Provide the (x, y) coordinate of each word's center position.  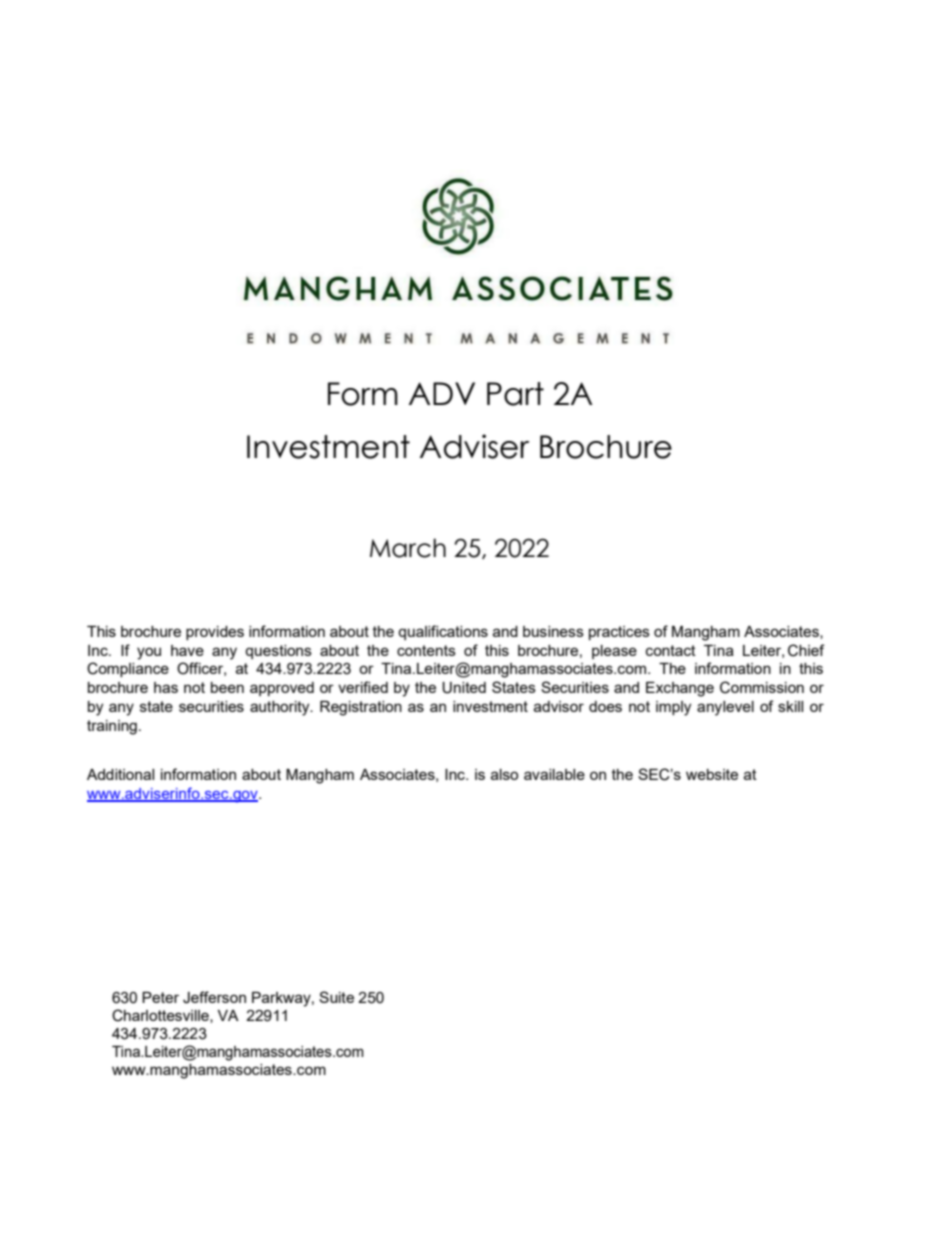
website (712, 774)
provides (215, 633)
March (408, 548)
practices (619, 633)
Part (515, 394)
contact (671, 650)
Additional (120, 774)
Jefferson (214, 997)
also (504, 774)
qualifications (443, 632)
